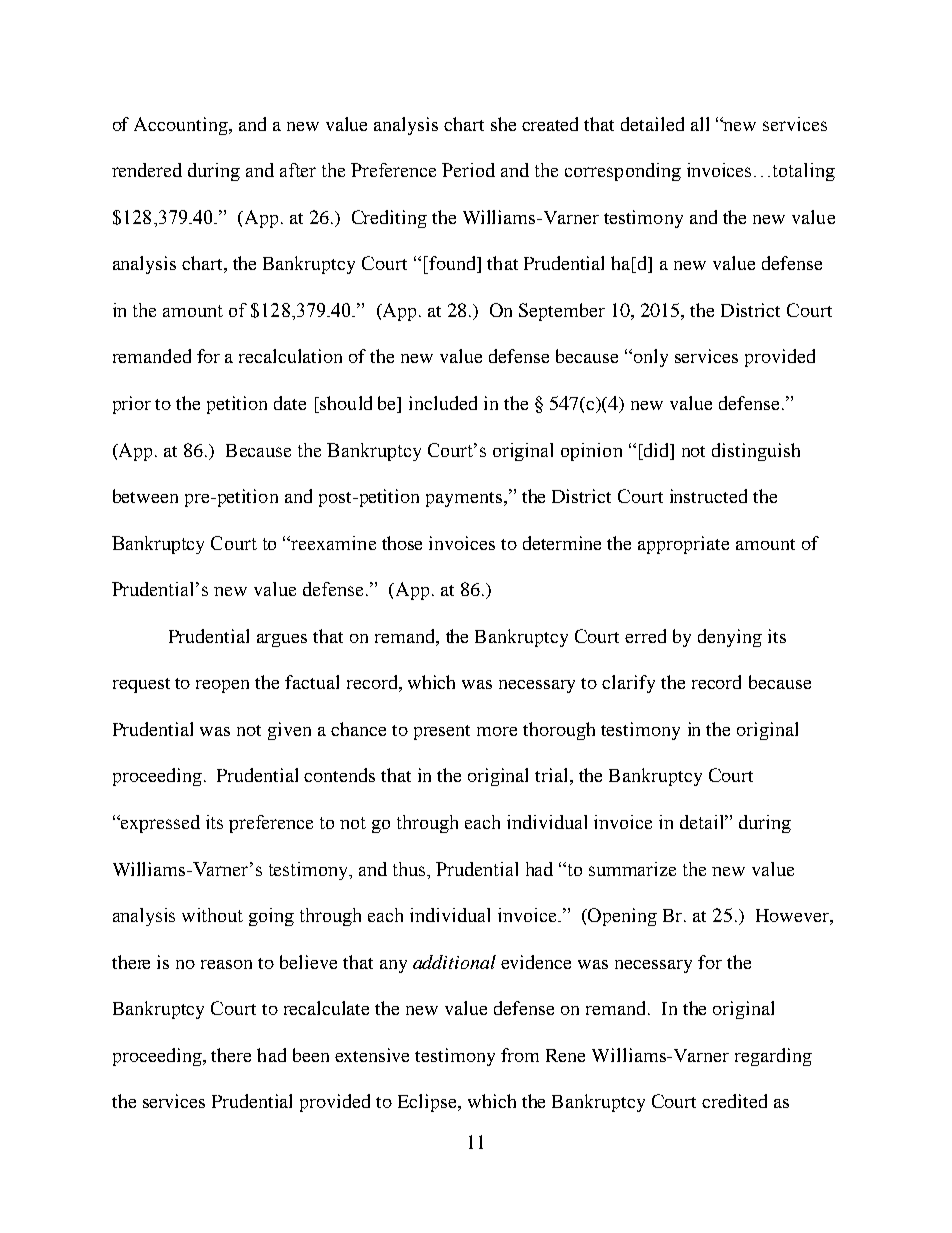 The height and width of the screenshot is (1233, 952). Describe the element at coordinates (443, 403) in the screenshot. I see `included` at that location.
